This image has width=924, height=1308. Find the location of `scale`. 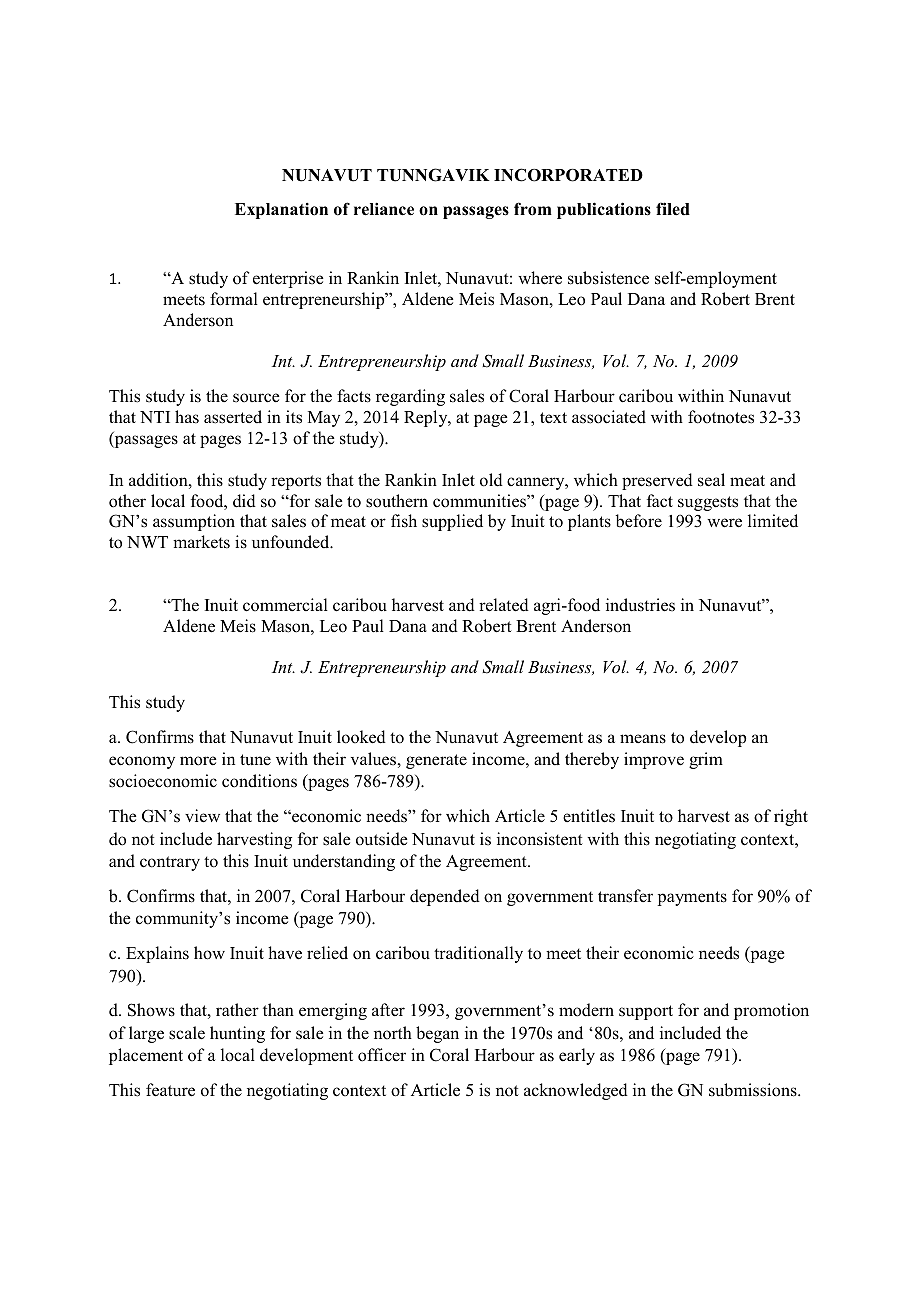

scale is located at coordinates (187, 1033).
